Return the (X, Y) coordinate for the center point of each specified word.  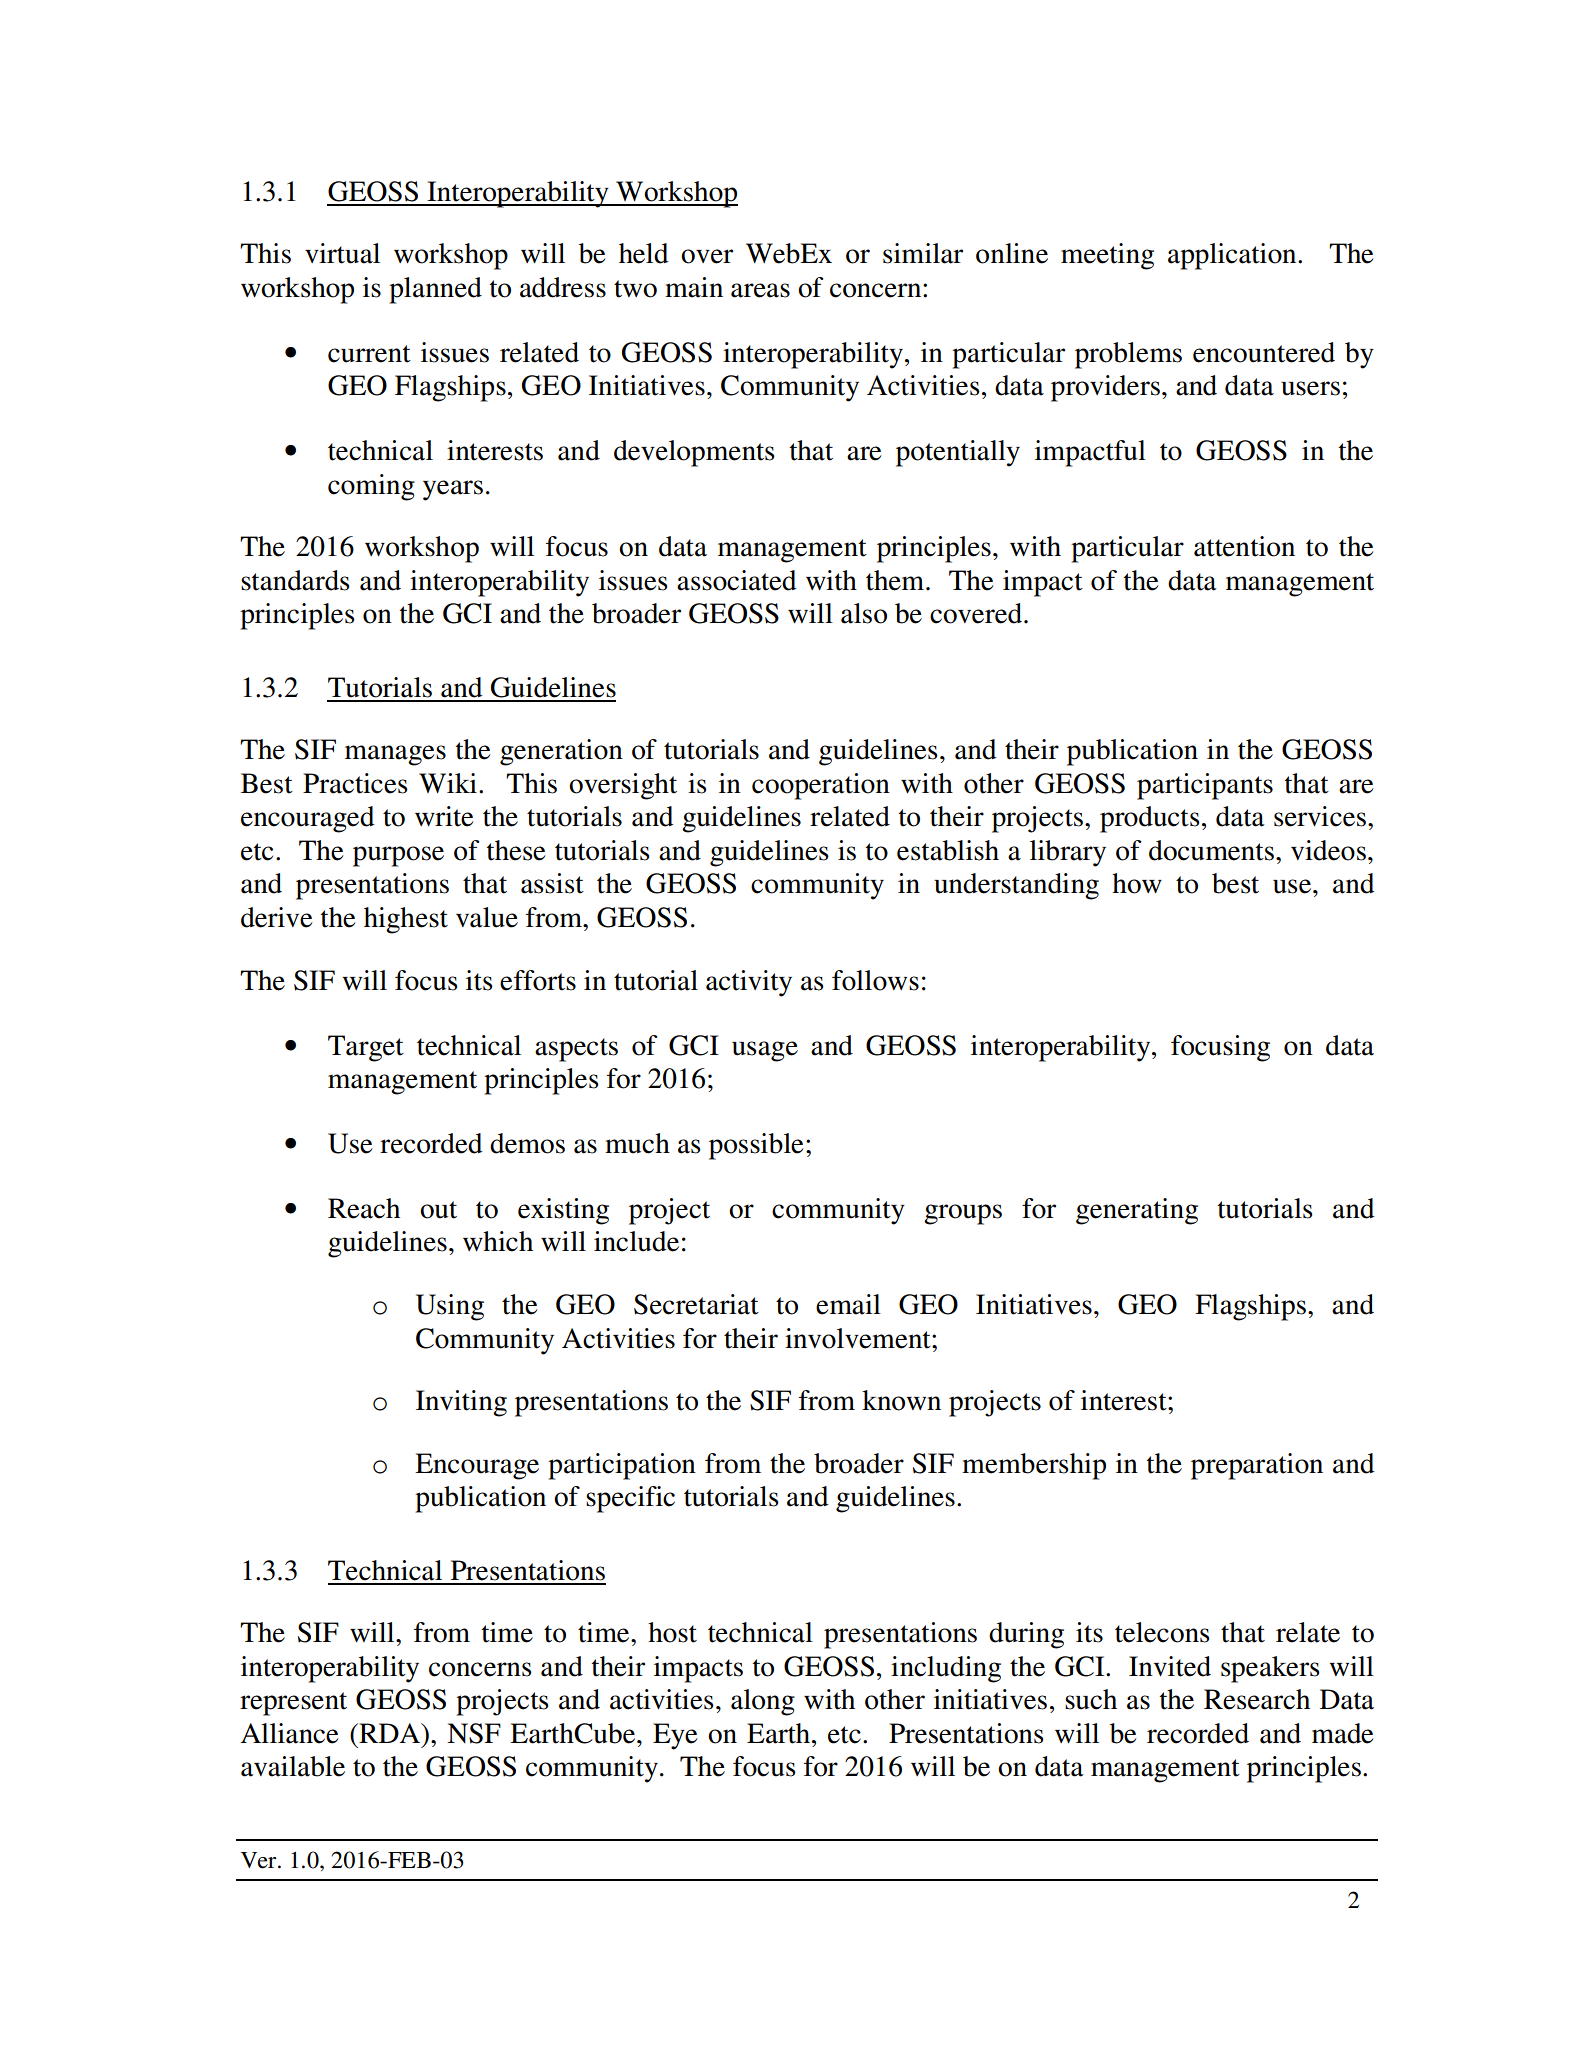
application (1233, 256)
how (1137, 883)
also (864, 613)
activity (749, 983)
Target (366, 1048)
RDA (390, 1733)
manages (395, 755)
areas (760, 290)
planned (435, 290)
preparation (1257, 1466)
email (848, 1304)
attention (1244, 546)
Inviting (461, 1403)
